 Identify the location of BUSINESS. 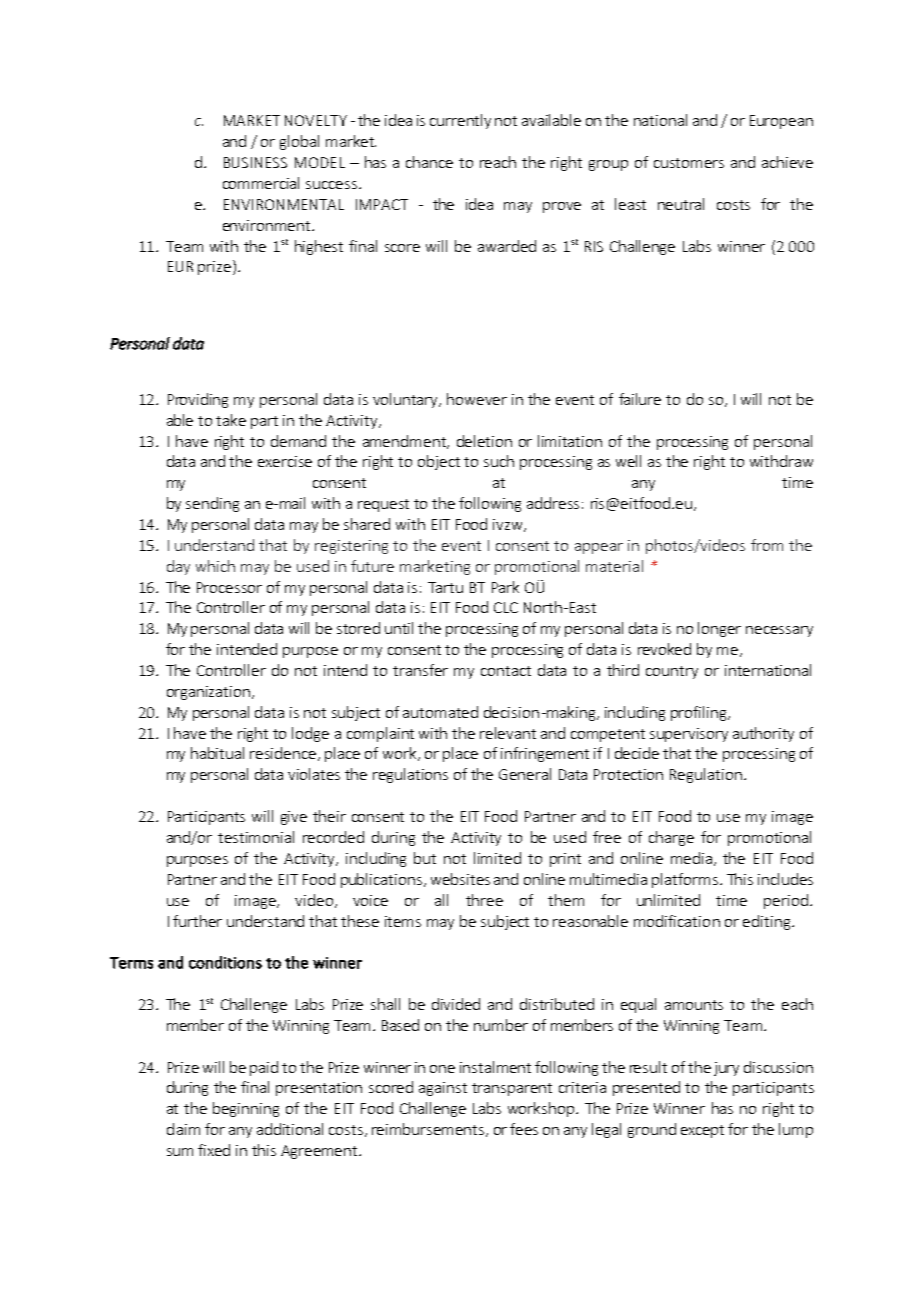
(255, 162).
